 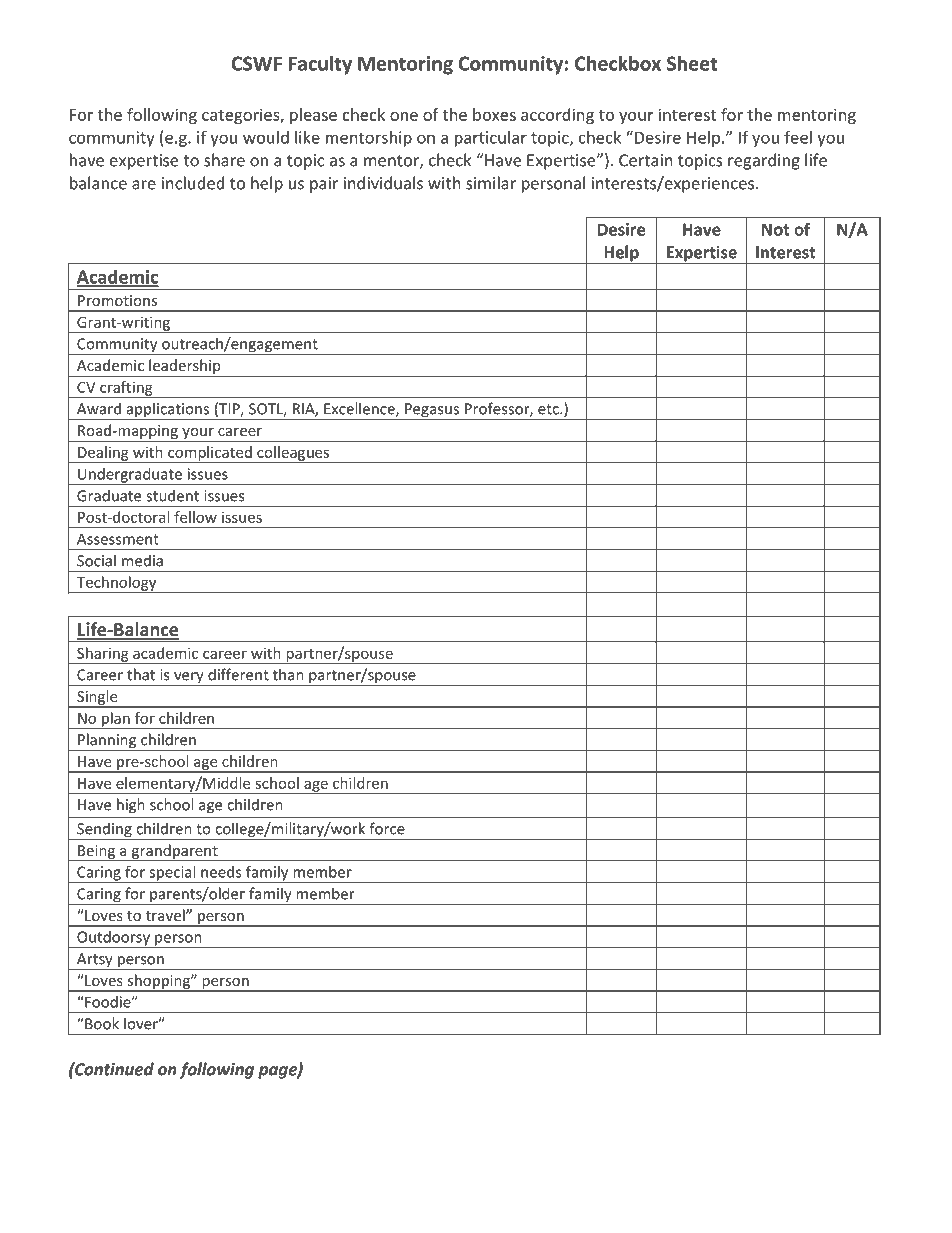 What do you see at coordinates (692, 63) in the image?
I see `Sheet` at bounding box center [692, 63].
